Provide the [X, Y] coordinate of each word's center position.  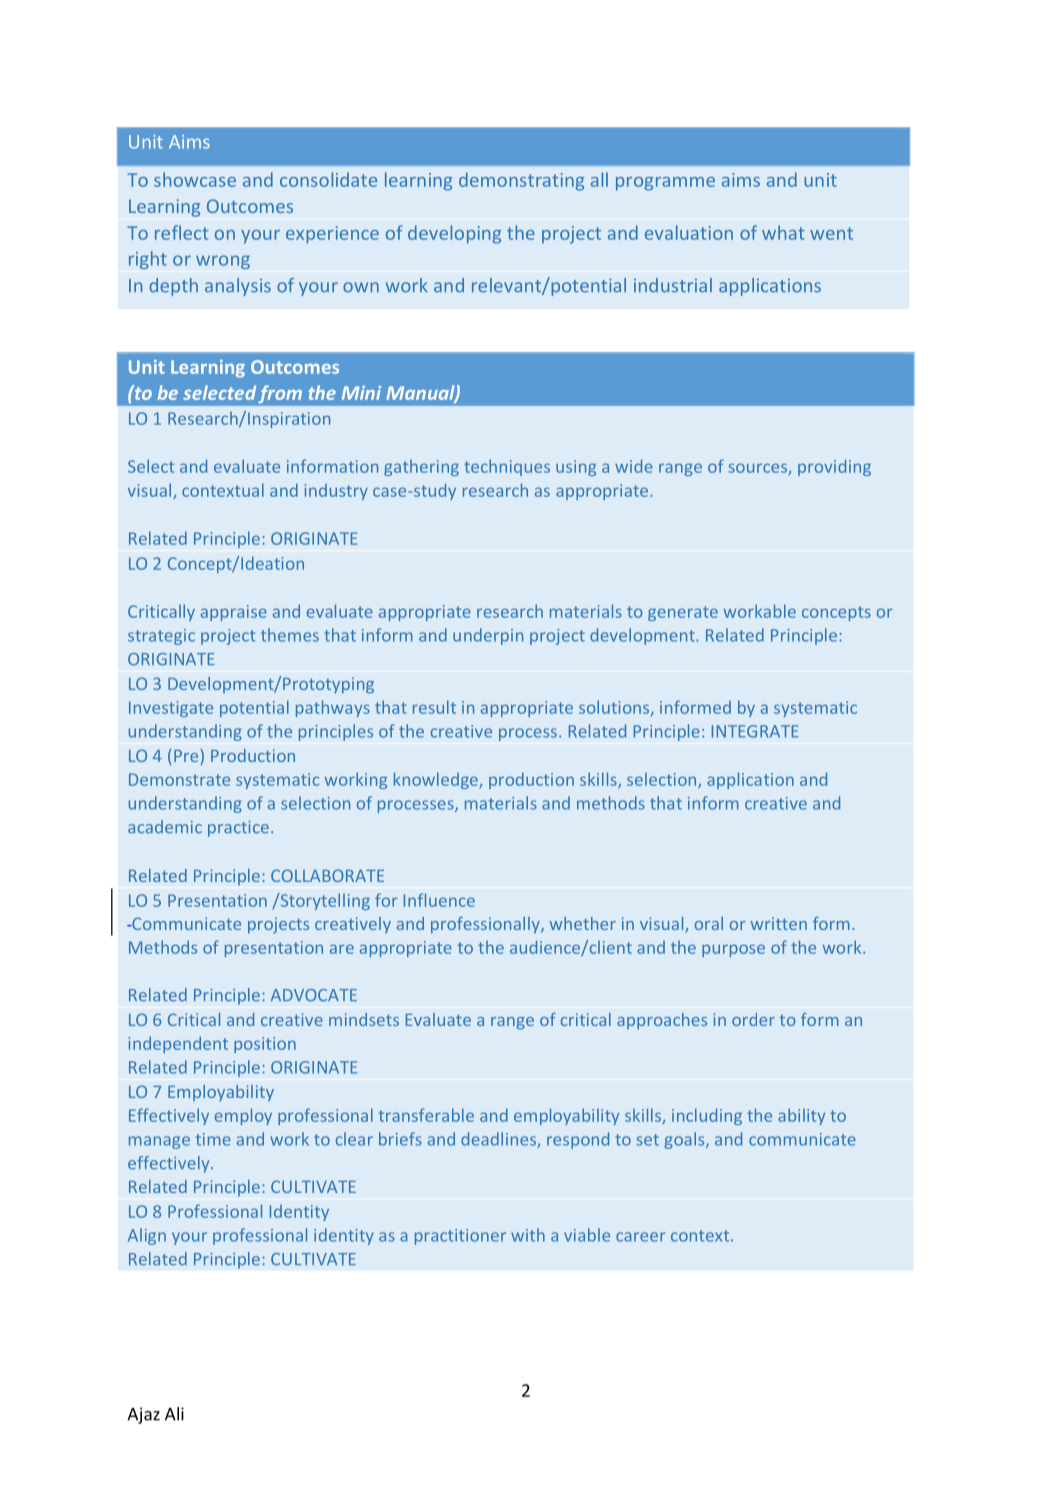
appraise [234, 613]
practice [238, 829]
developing [454, 234]
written [778, 923]
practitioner [460, 1237]
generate [683, 613]
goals [685, 1140]
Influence [439, 900]
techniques [507, 467]
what [783, 232]
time [213, 1139]
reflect [181, 232]
